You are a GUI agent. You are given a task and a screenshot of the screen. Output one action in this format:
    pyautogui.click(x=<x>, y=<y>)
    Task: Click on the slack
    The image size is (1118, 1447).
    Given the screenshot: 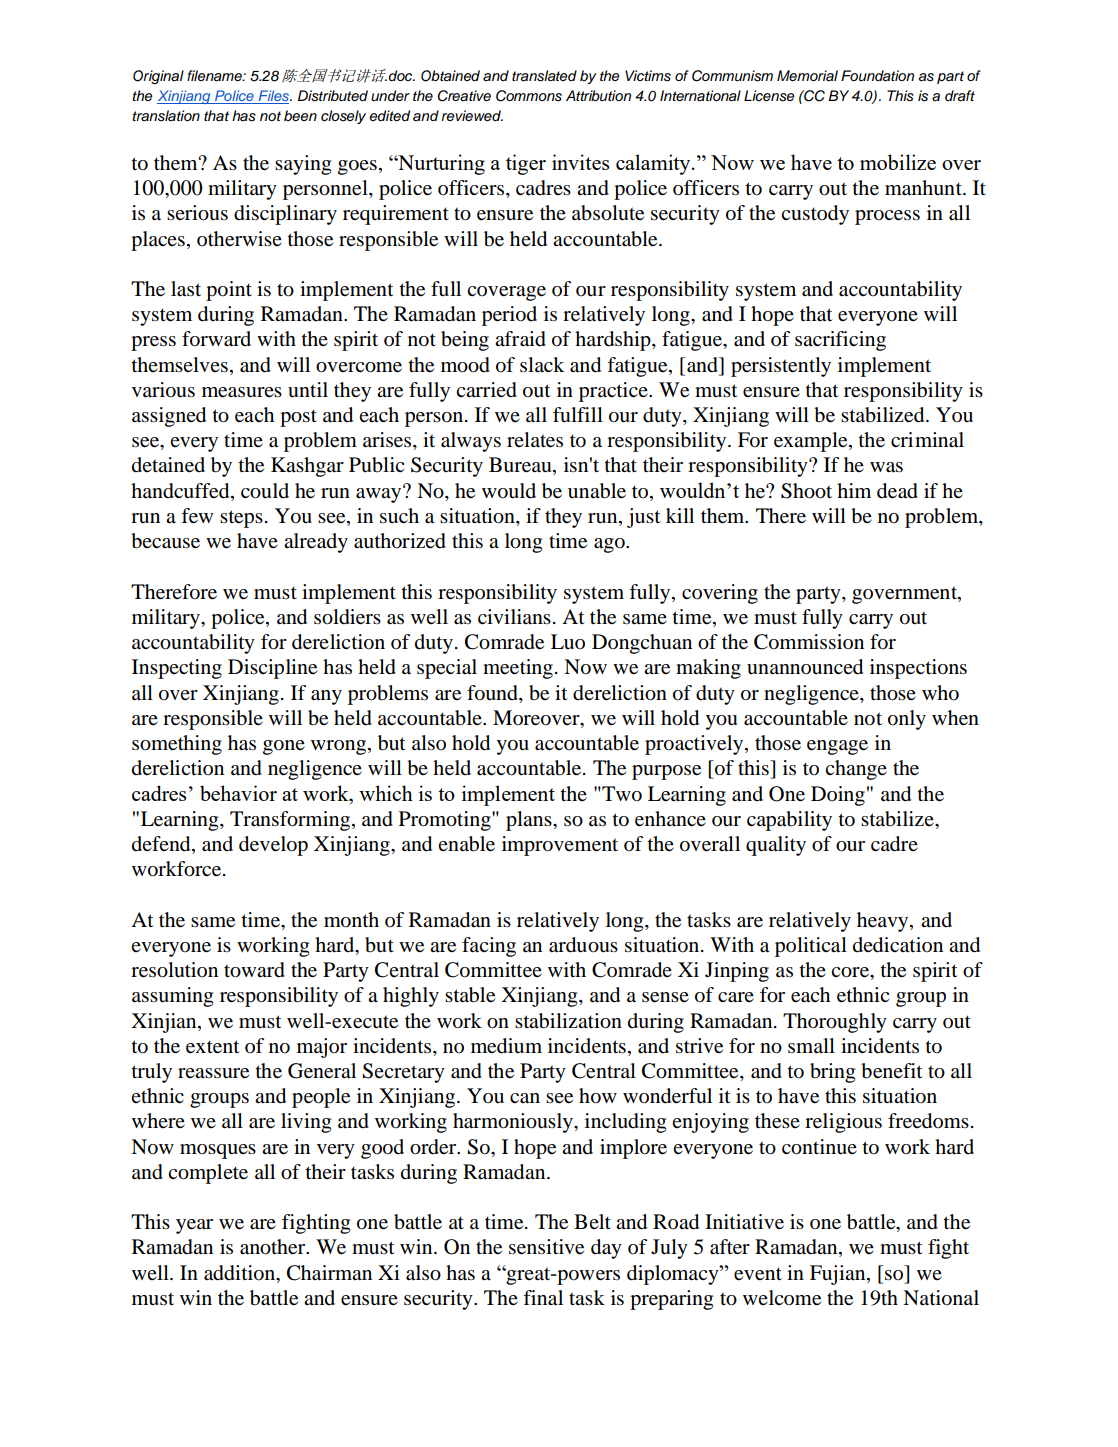 What is the action you would take?
    pyautogui.click(x=542, y=364)
